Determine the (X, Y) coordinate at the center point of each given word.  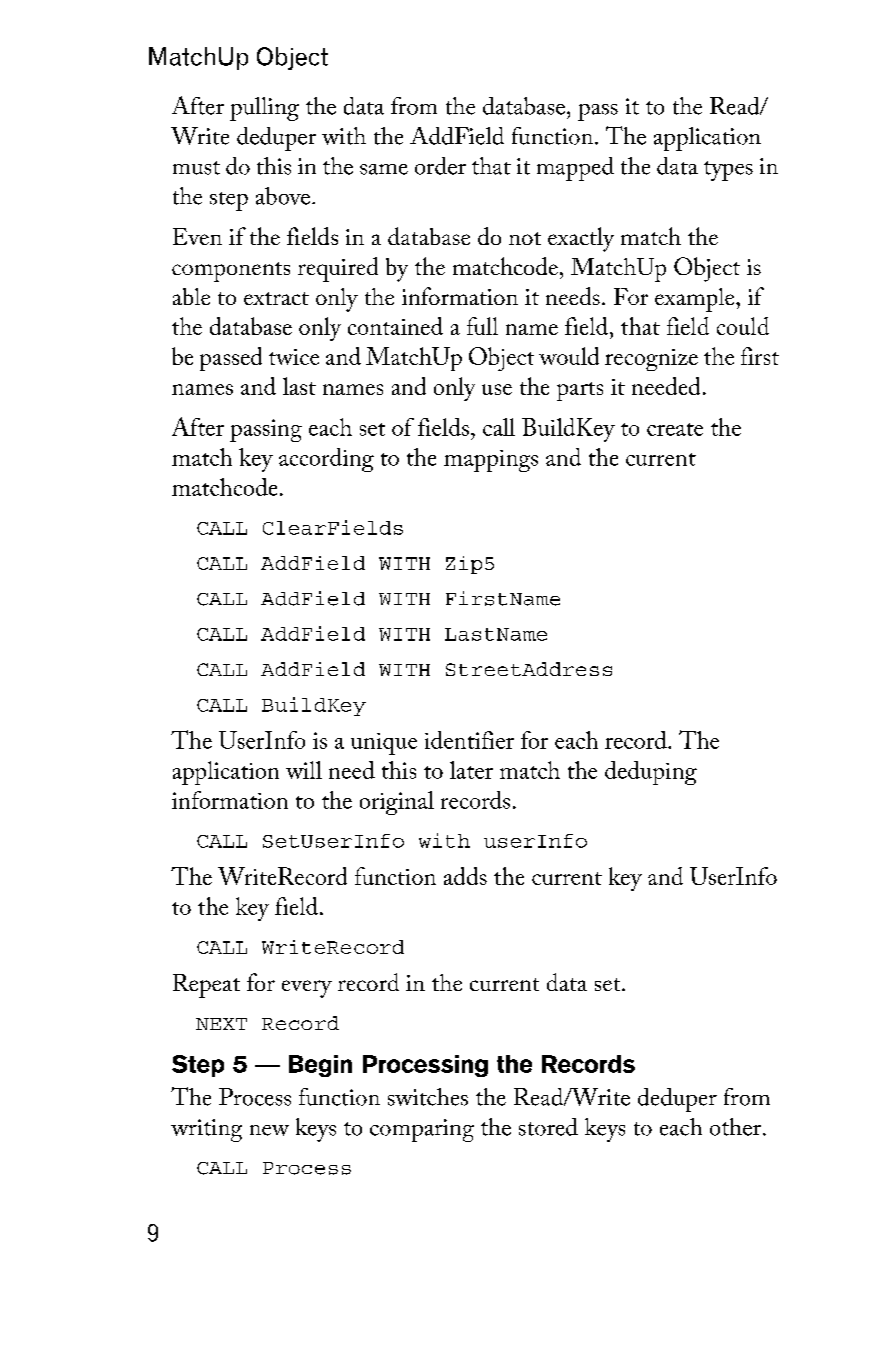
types (728, 171)
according (326, 460)
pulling (264, 109)
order (440, 166)
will (304, 770)
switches (428, 1097)
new (269, 1130)
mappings (491, 461)
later (471, 770)
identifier (469, 740)
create (675, 429)
